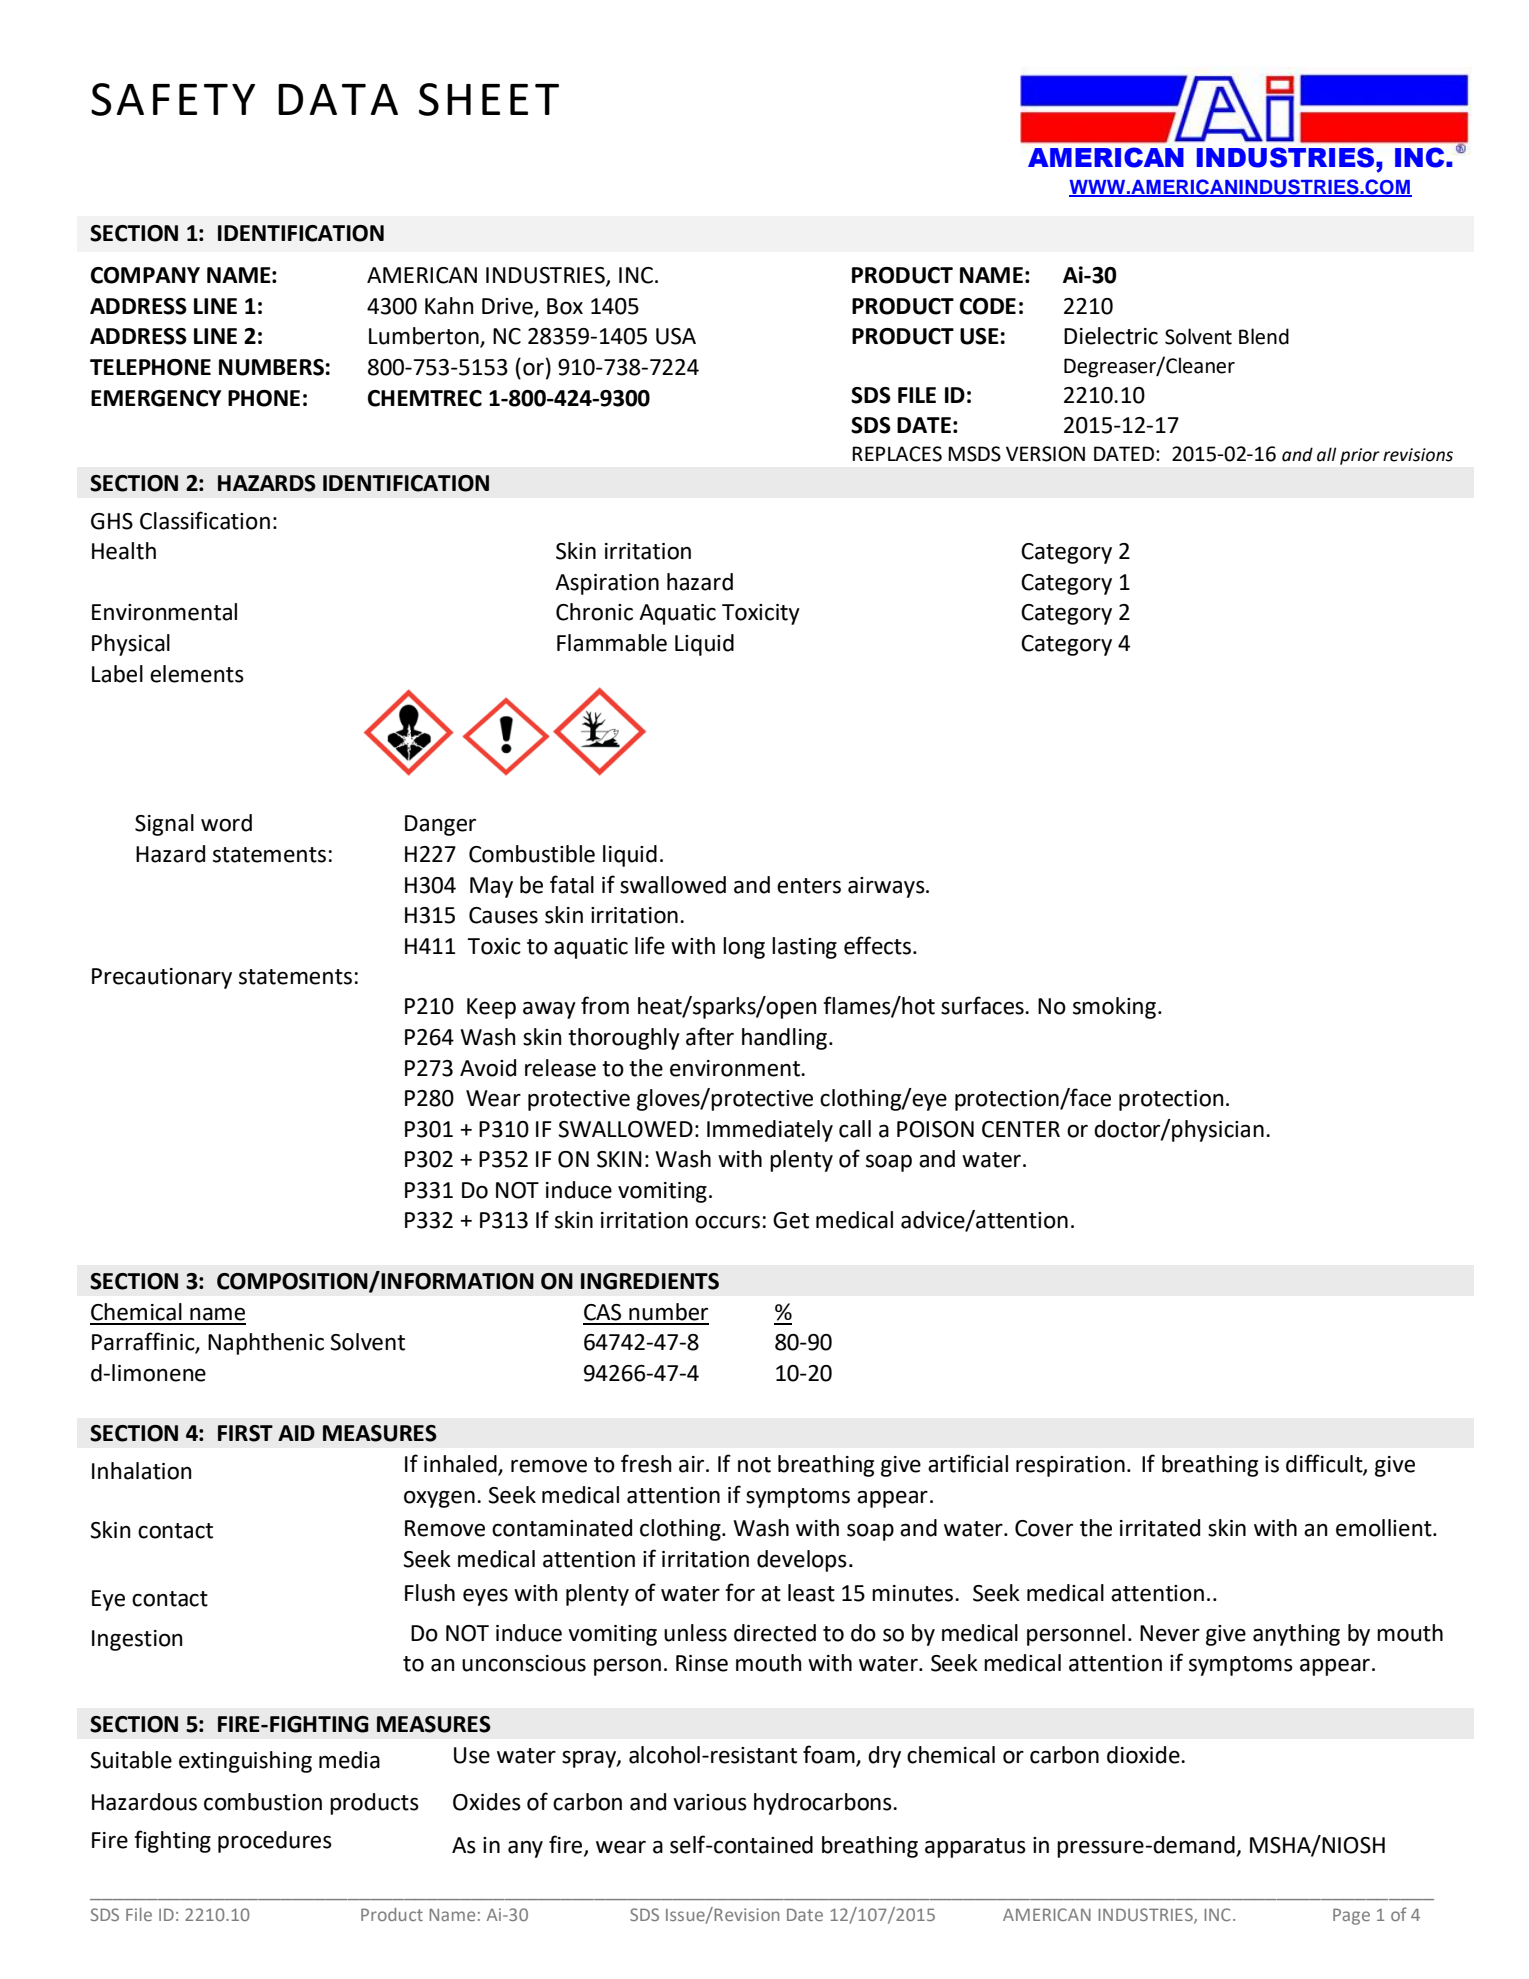  Describe the element at coordinates (1114, 1008) in the image. I see `smoking` at that location.
